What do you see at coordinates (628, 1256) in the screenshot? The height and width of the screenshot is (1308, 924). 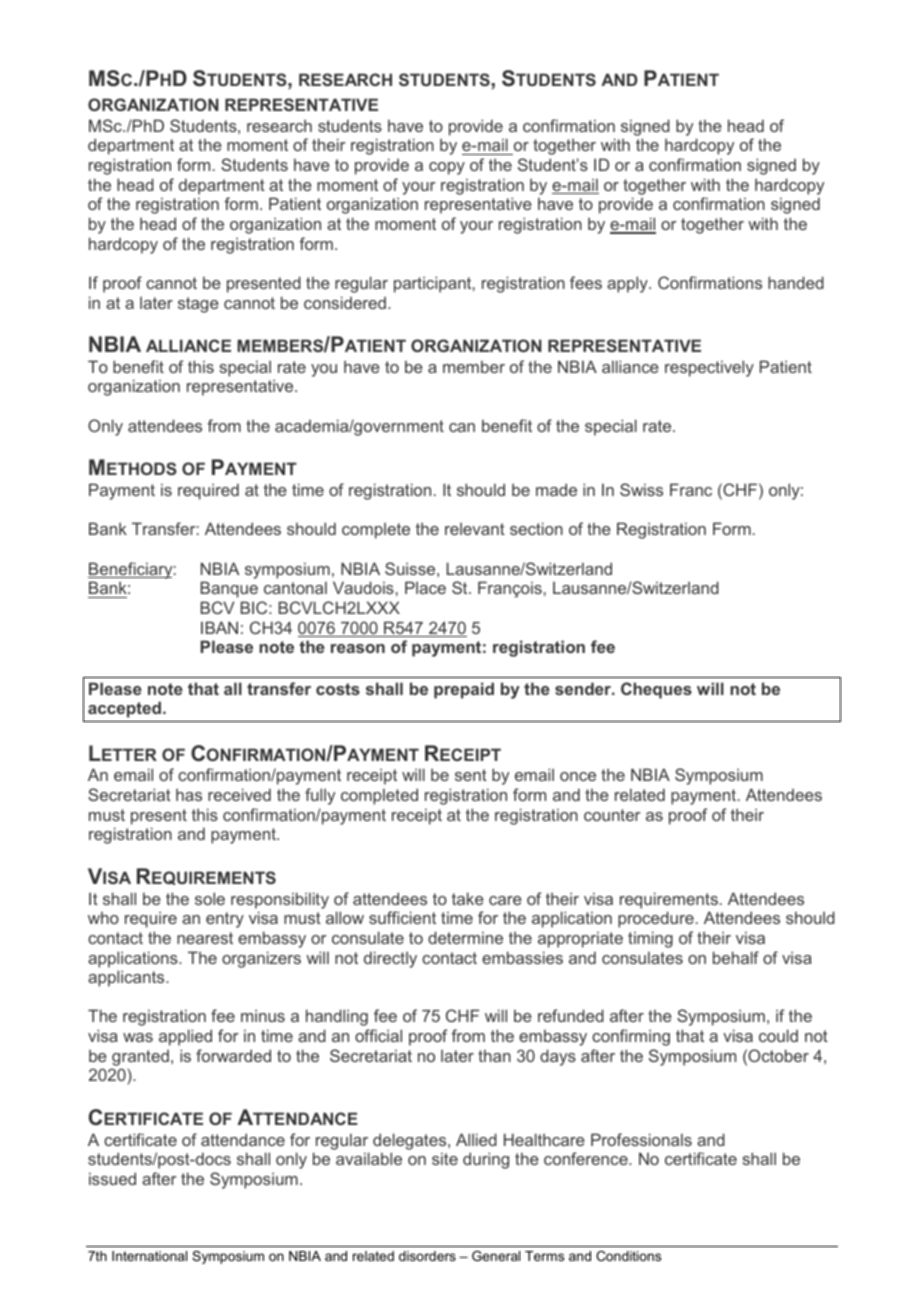 I see `Conditions` at bounding box center [628, 1256].
